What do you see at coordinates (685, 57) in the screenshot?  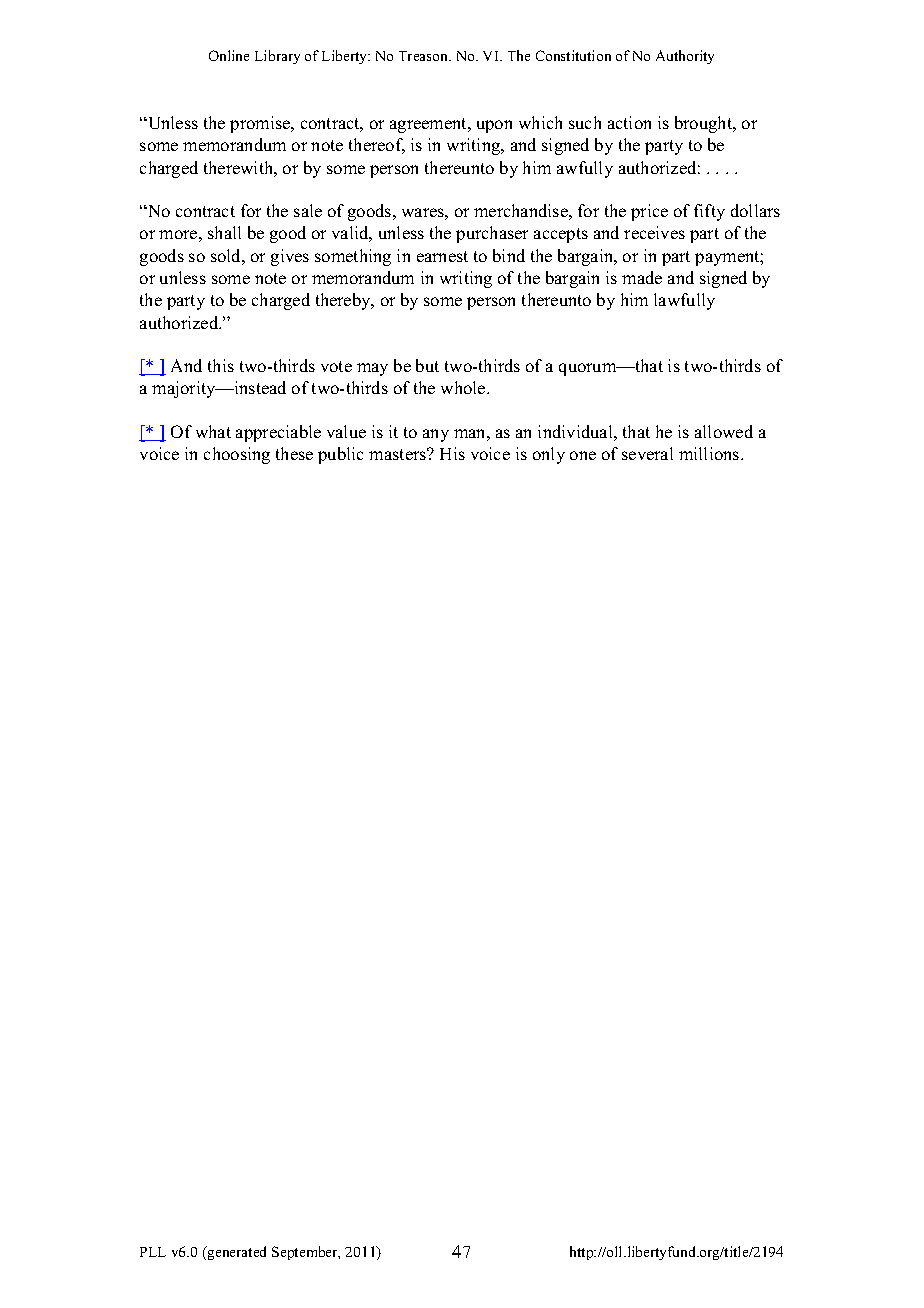 I see `Authority` at bounding box center [685, 57].
